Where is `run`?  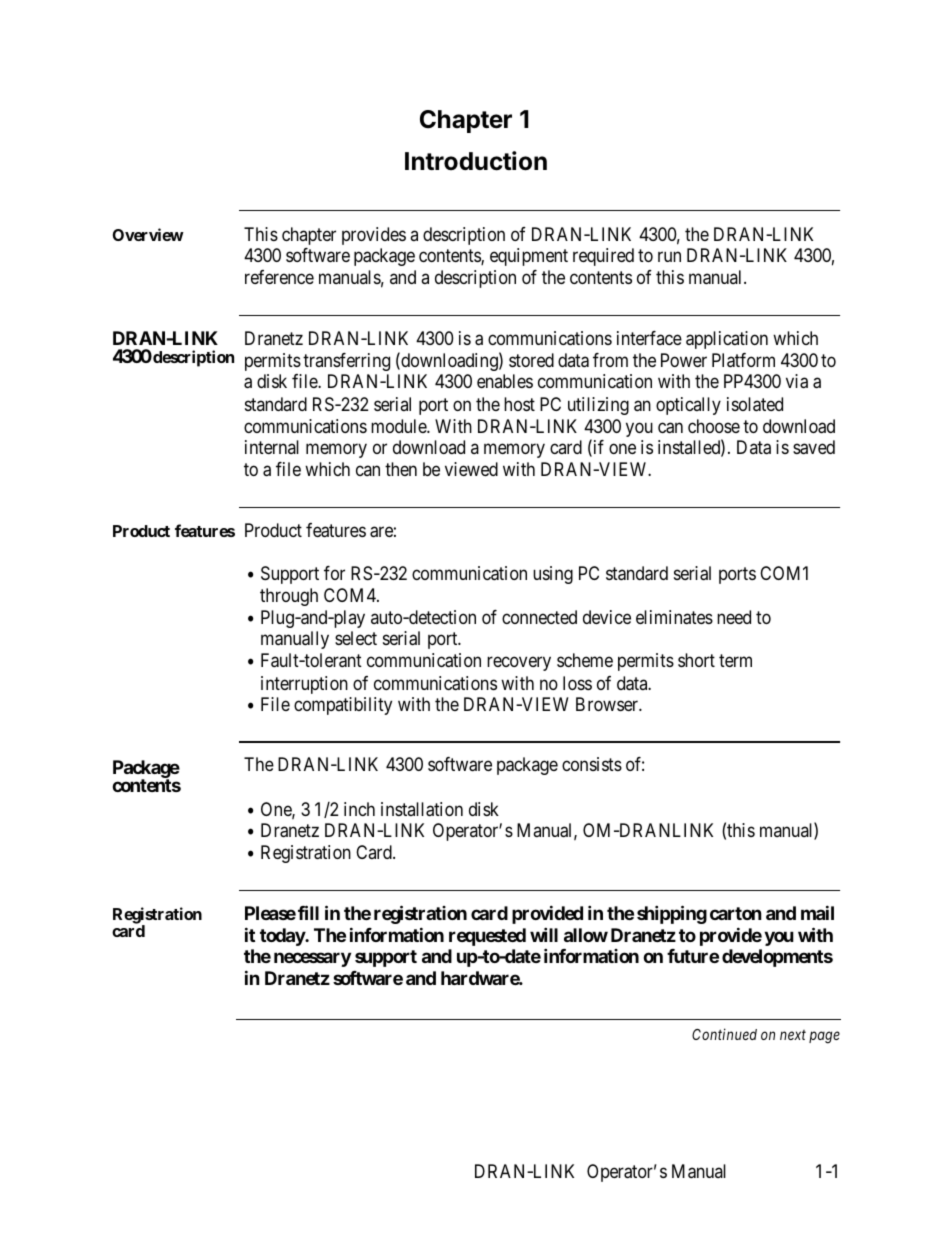 run is located at coordinates (669, 257).
